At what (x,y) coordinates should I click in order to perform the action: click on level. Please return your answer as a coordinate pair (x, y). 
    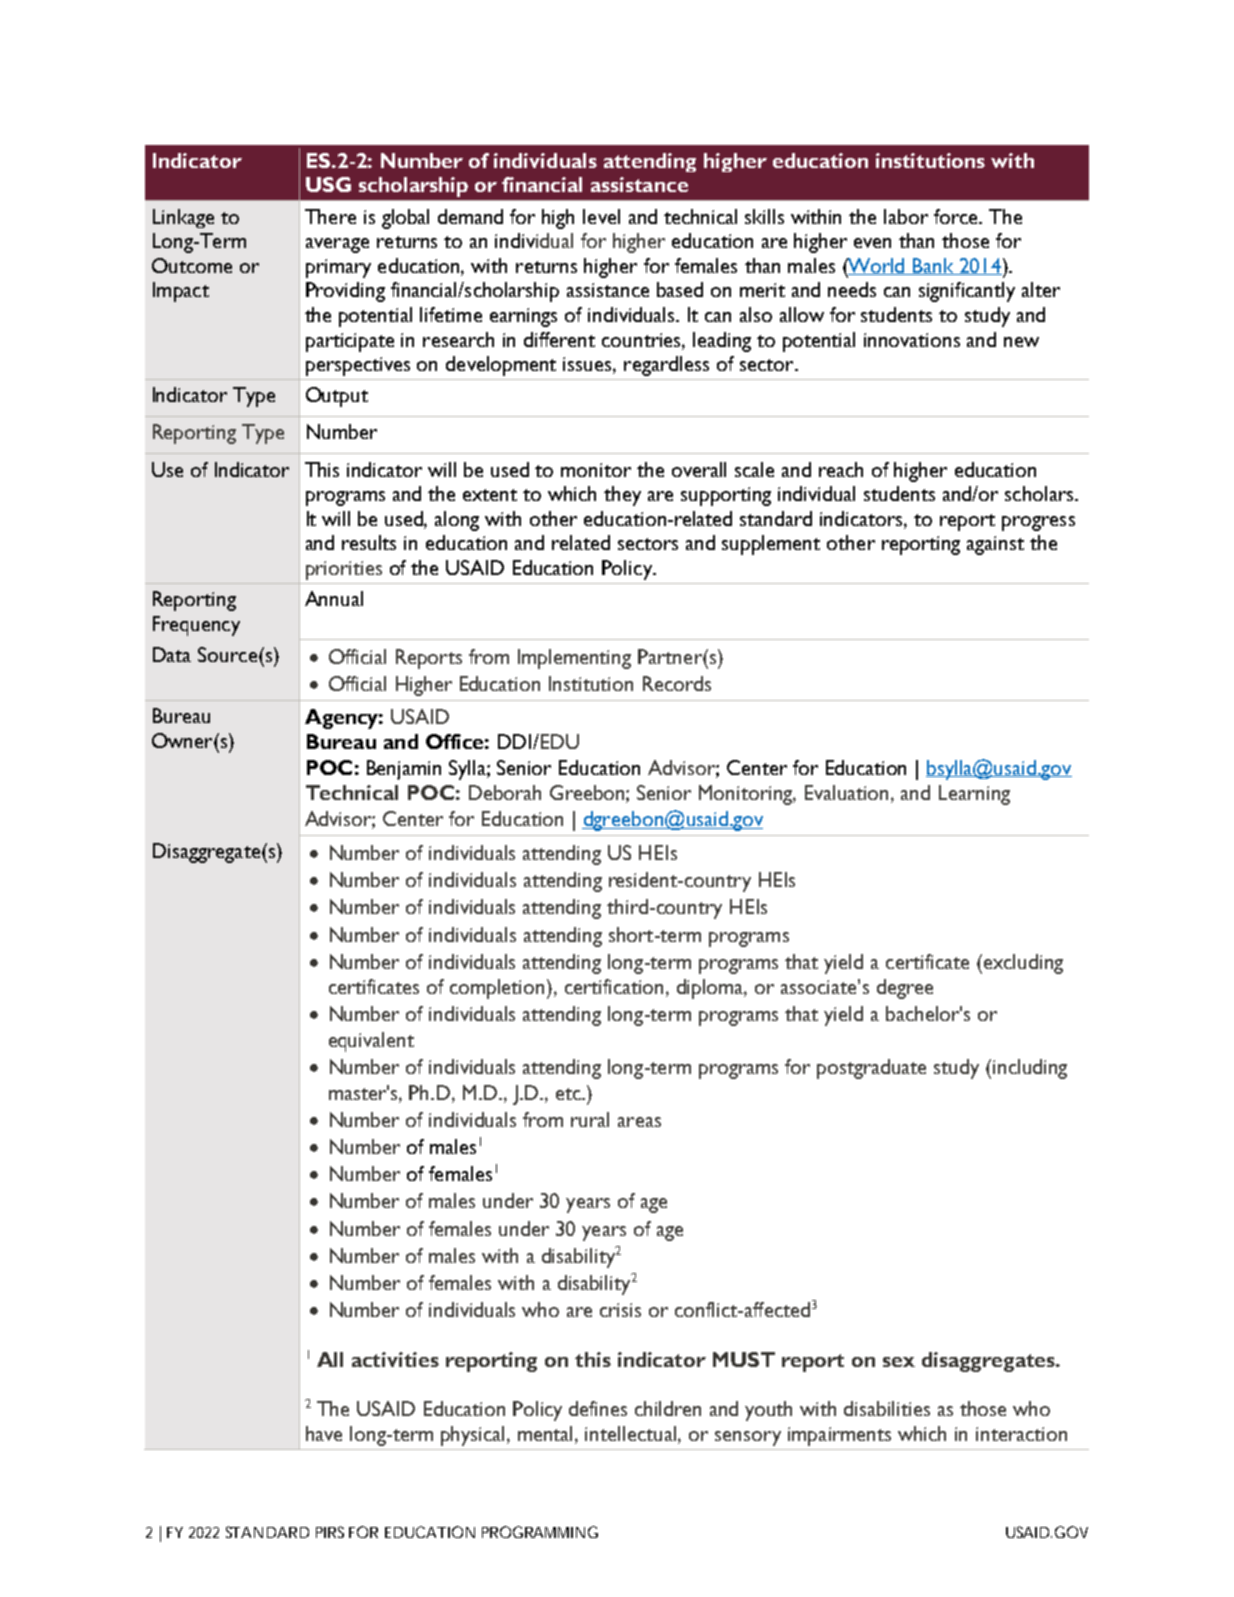
    Looking at the image, I should click on (601, 216).
